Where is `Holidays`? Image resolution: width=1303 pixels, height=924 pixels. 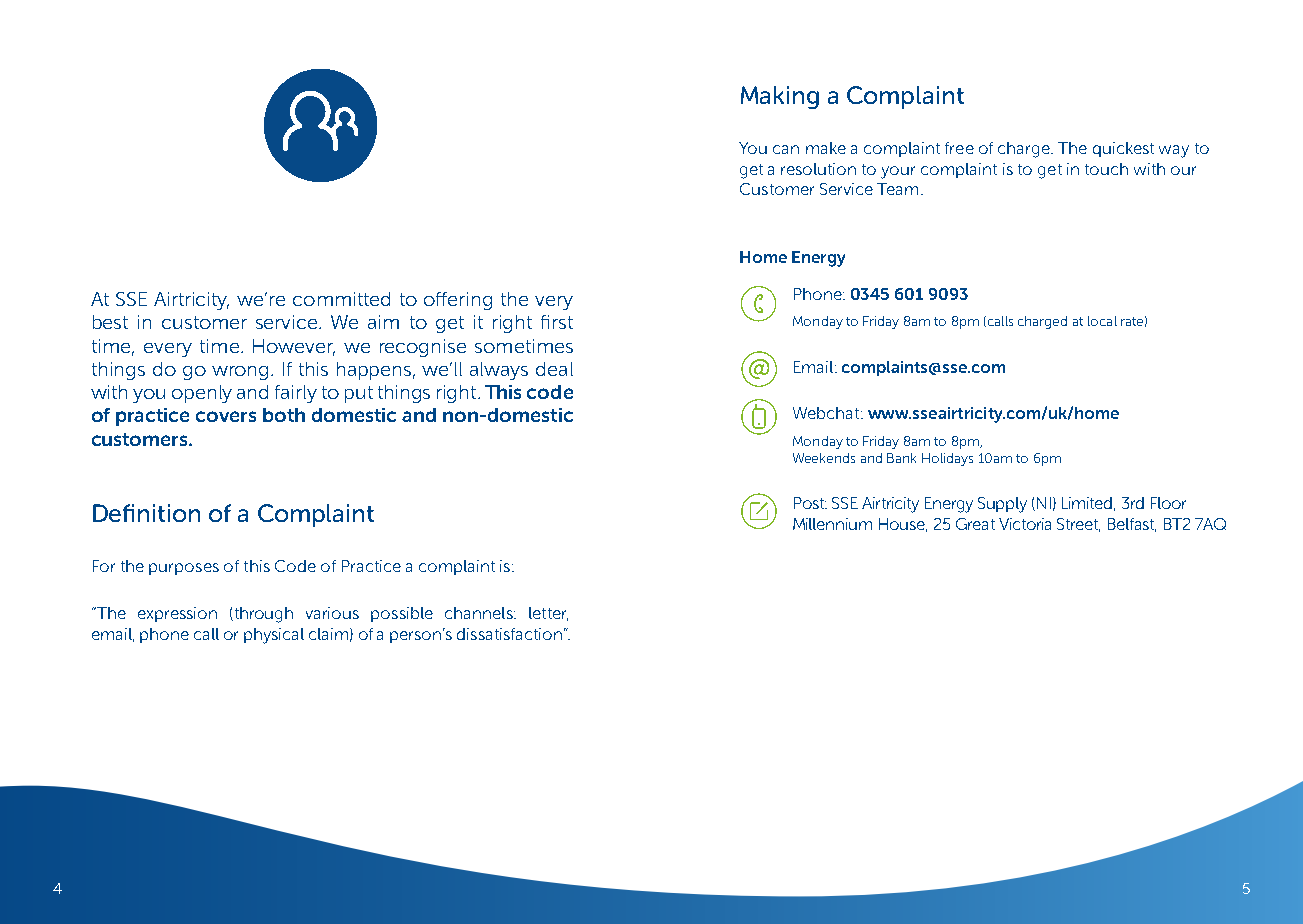
Holidays is located at coordinates (947, 459).
